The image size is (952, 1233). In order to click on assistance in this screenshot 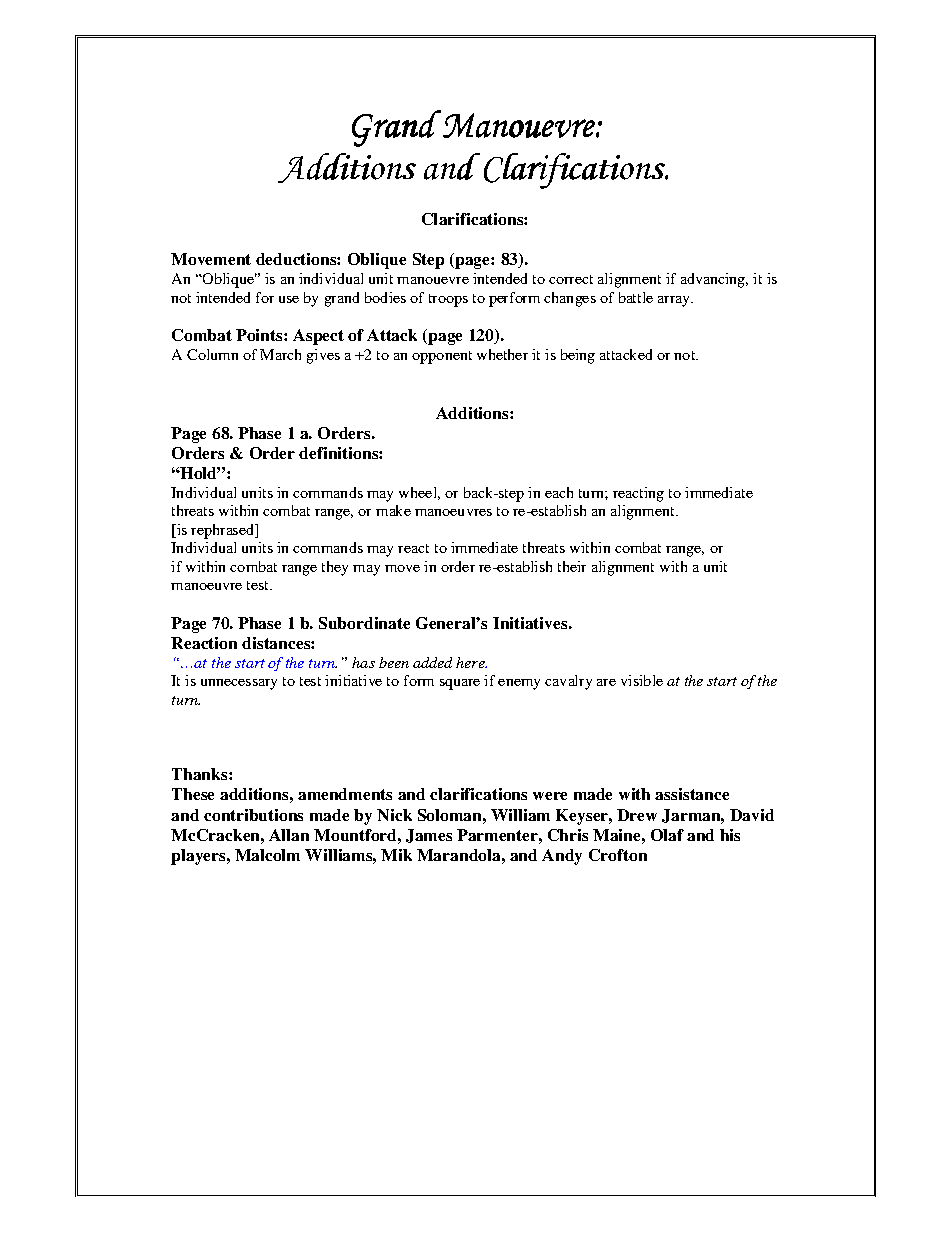, I will do `click(692, 794)`.
